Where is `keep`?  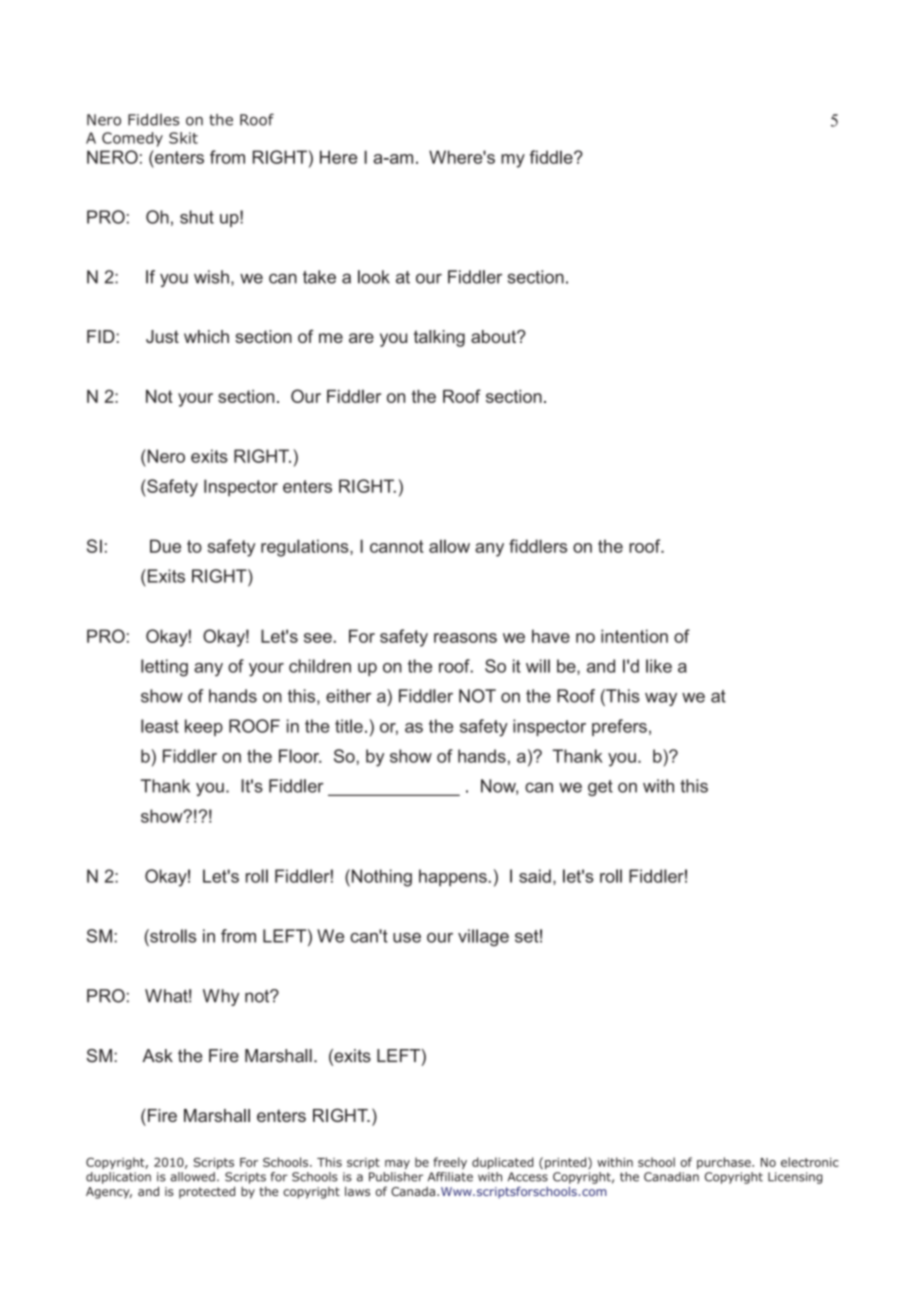
keep is located at coordinates (204, 727).
